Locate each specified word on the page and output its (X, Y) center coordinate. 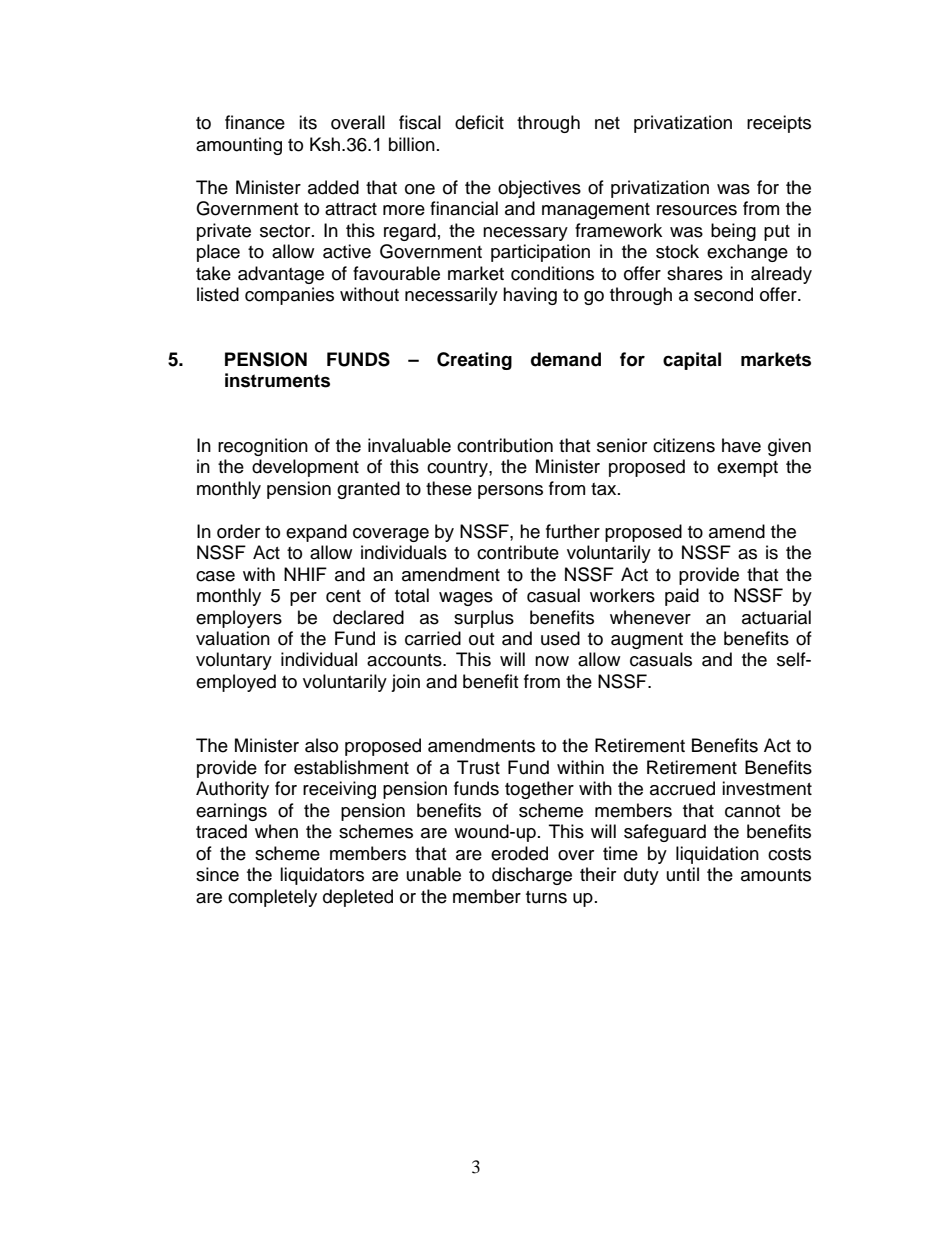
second (723, 294)
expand (316, 533)
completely (272, 898)
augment (647, 641)
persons (510, 492)
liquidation (717, 855)
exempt (747, 469)
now (552, 661)
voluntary (234, 661)
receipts (779, 124)
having (530, 296)
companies (289, 296)
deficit (479, 122)
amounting (239, 146)
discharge (532, 876)
